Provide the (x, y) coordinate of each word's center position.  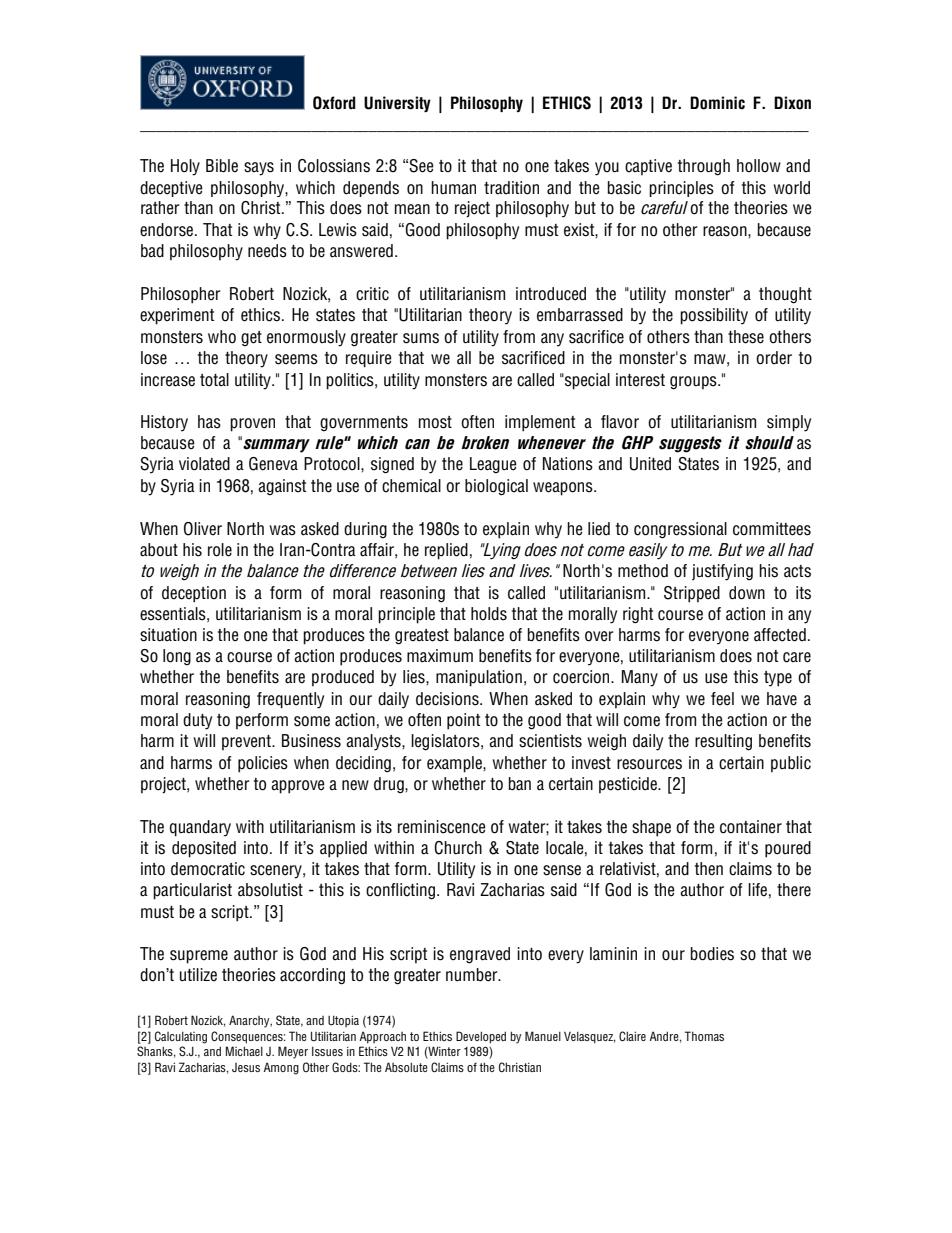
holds (489, 614)
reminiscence (442, 827)
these (746, 337)
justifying (722, 572)
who (222, 337)
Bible (222, 166)
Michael (244, 1051)
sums (421, 338)
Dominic (717, 103)
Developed (481, 1037)
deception (194, 594)
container (751, 827)
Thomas (704, 1036)
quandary (200, 828)
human (453, 187)
